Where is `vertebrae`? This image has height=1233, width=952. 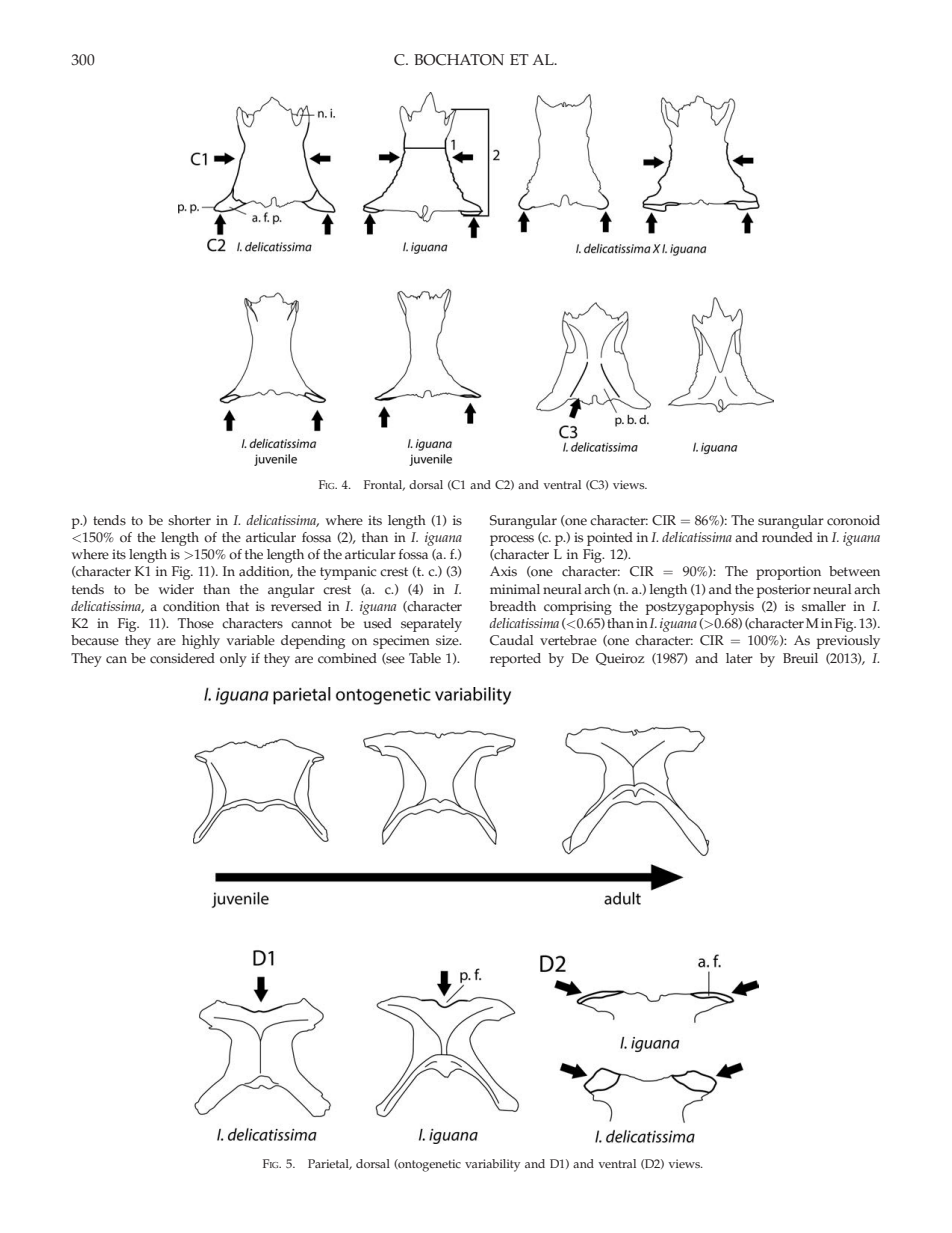 vertebrae is located at coordinates (568, 640).
